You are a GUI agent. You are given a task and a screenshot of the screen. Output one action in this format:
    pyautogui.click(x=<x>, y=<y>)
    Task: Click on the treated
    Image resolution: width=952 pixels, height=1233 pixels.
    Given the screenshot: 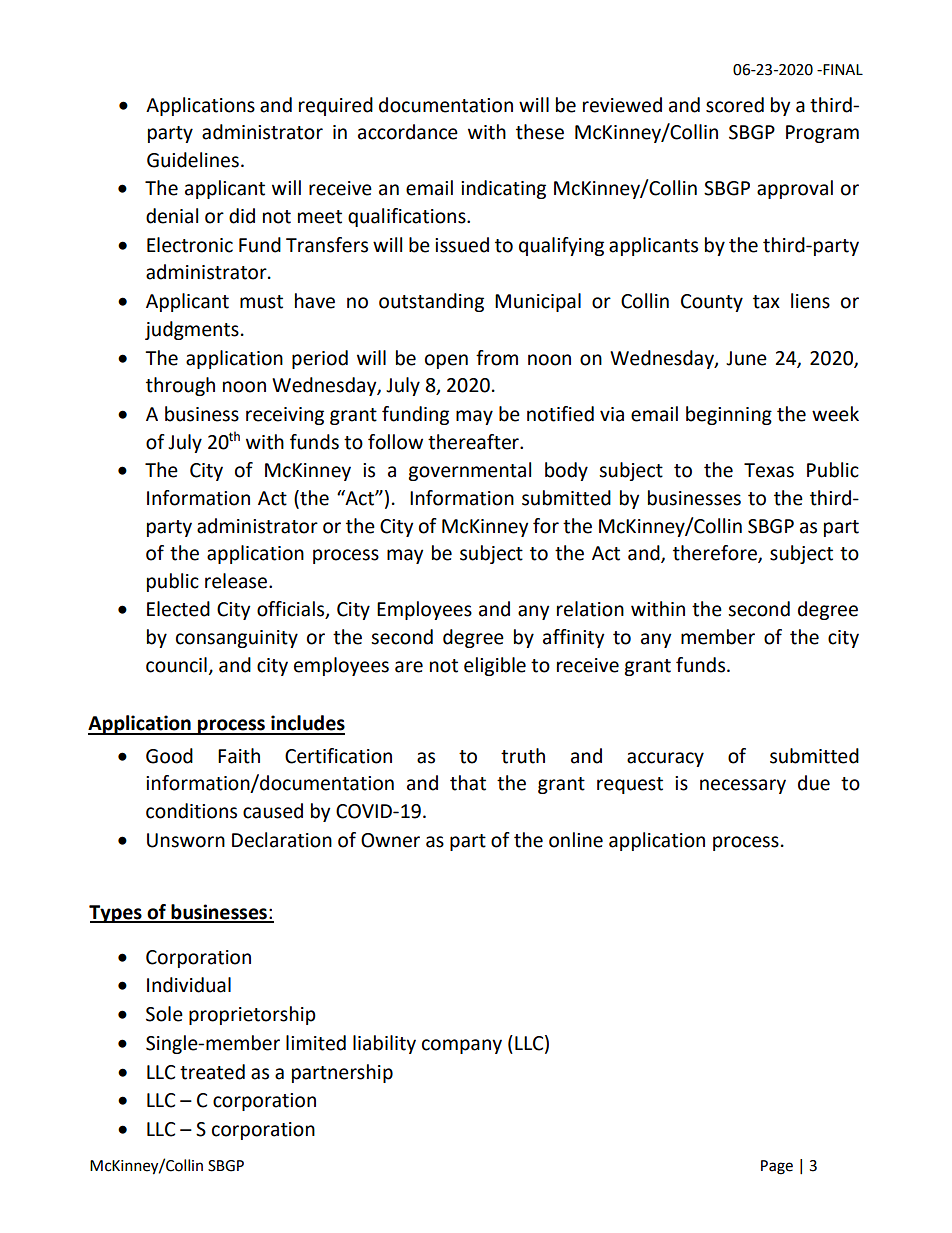 What is the action you would take?
    pyautogui.click(x=212, y=1072)
